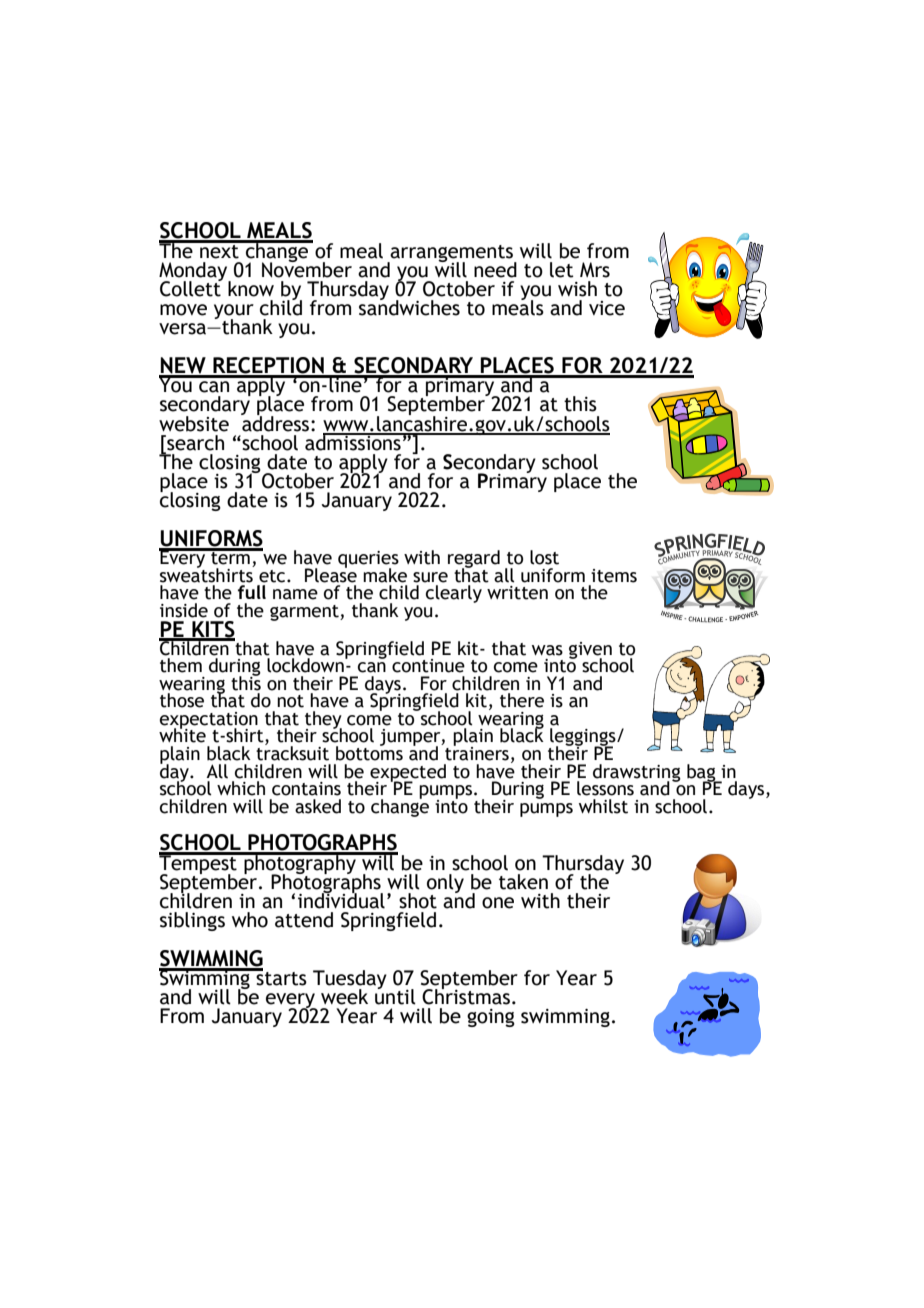 This screenshot has width=924, height=1308. What do you see at coordinates (184, 610) in the screenshot?
I see `inside` at bounding box center [184, 610].
